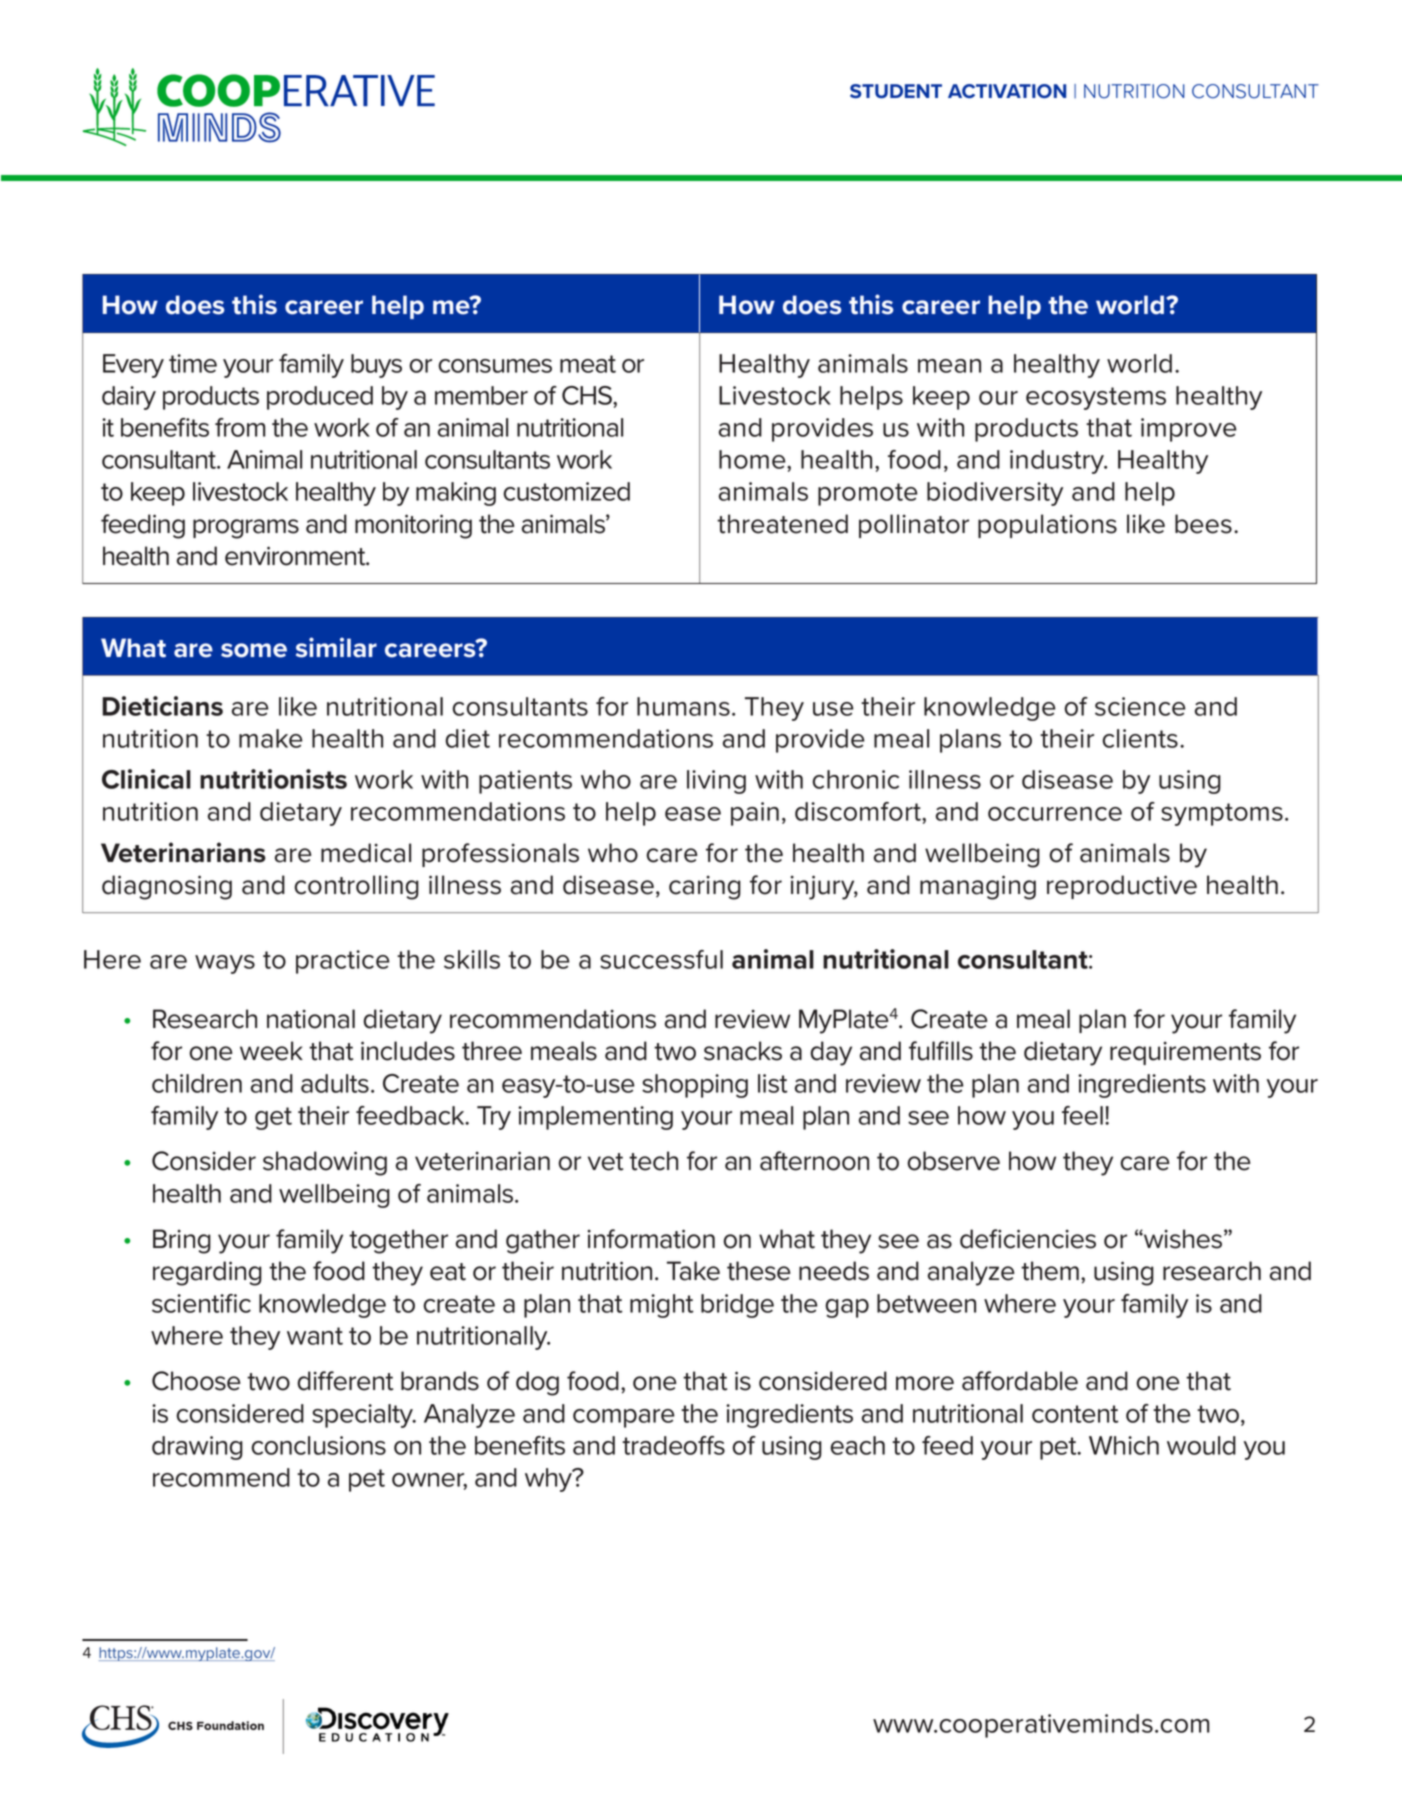 Image resolution: width=1402 pixels, height=1815 pixels. I want to click on living, so click(716, 782).
